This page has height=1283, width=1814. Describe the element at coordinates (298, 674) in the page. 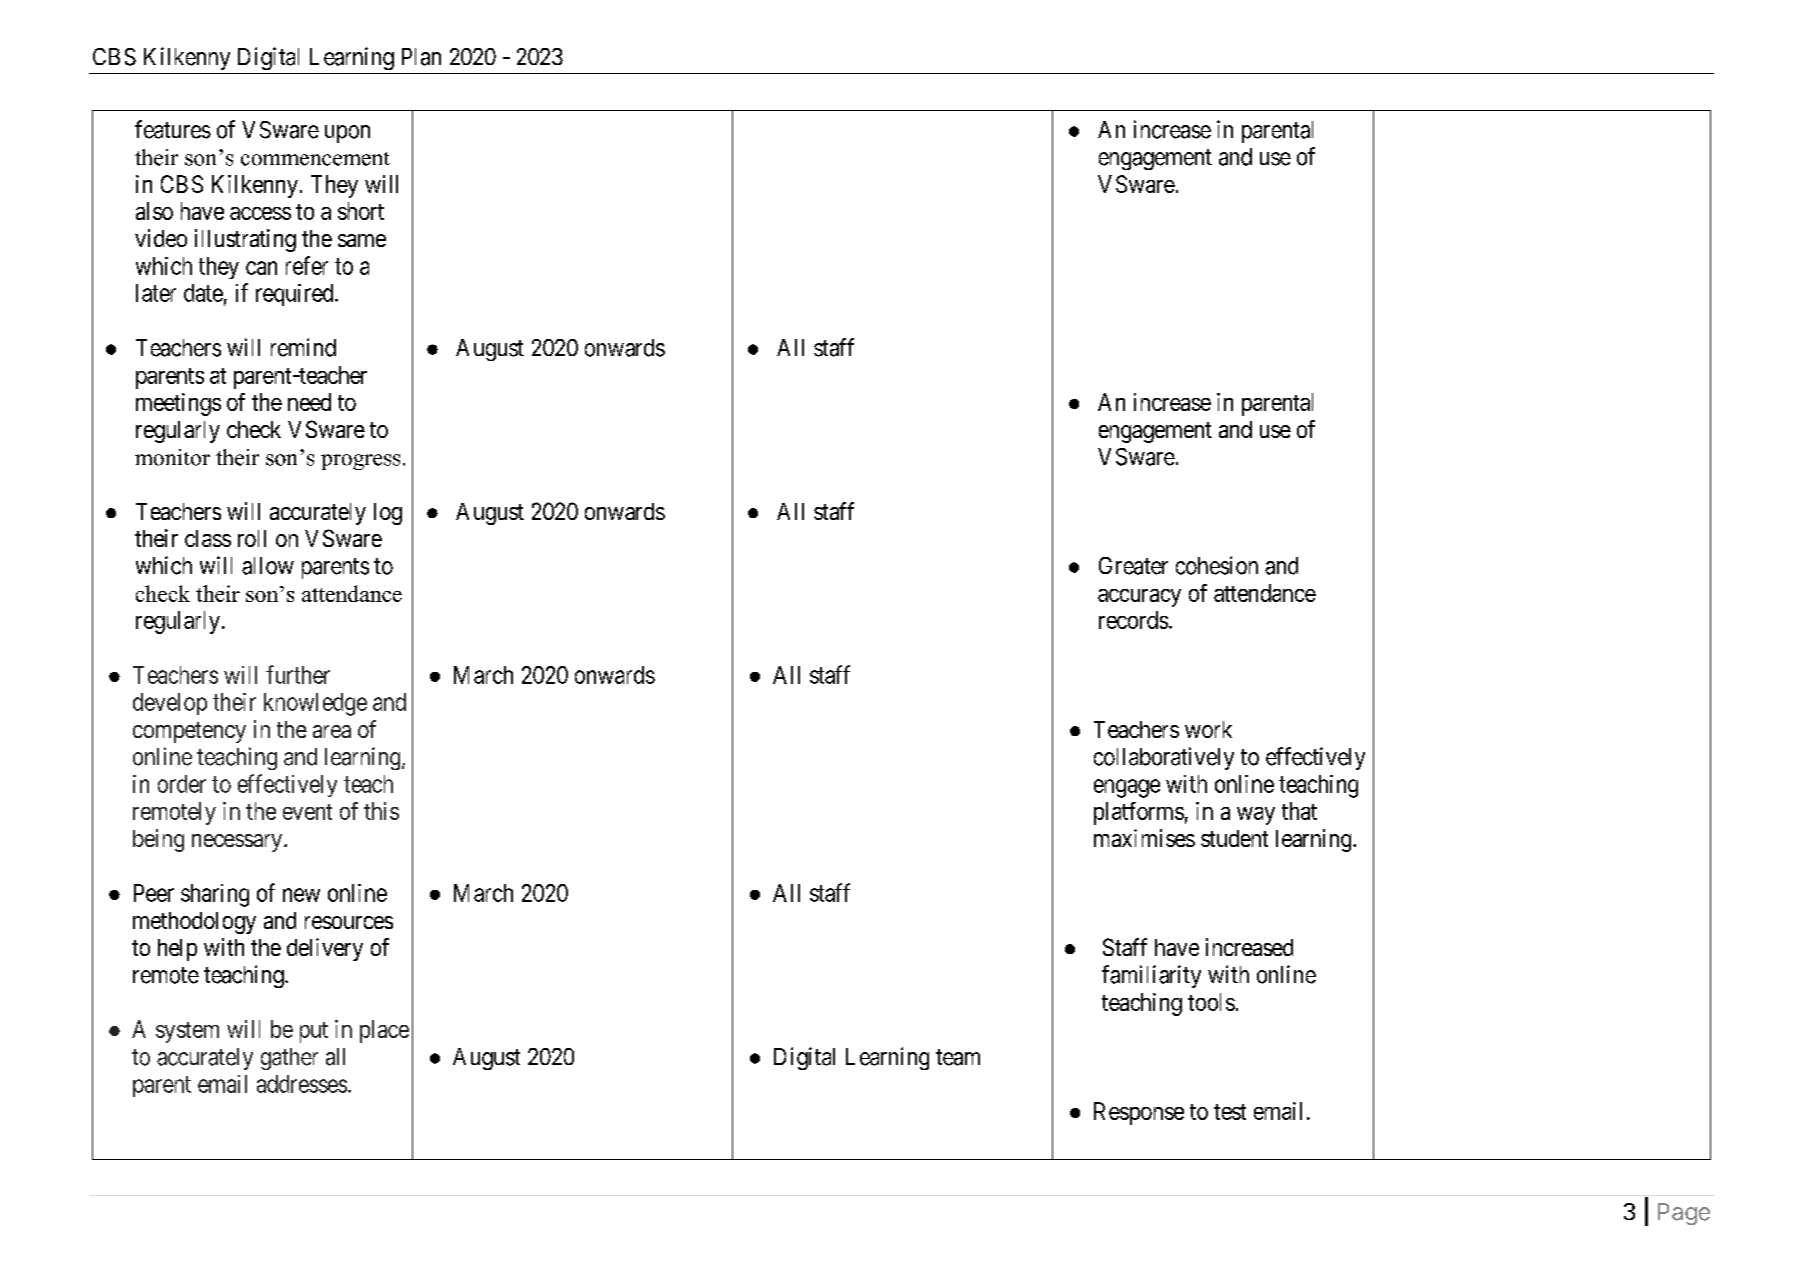

I see `further` at that location.
